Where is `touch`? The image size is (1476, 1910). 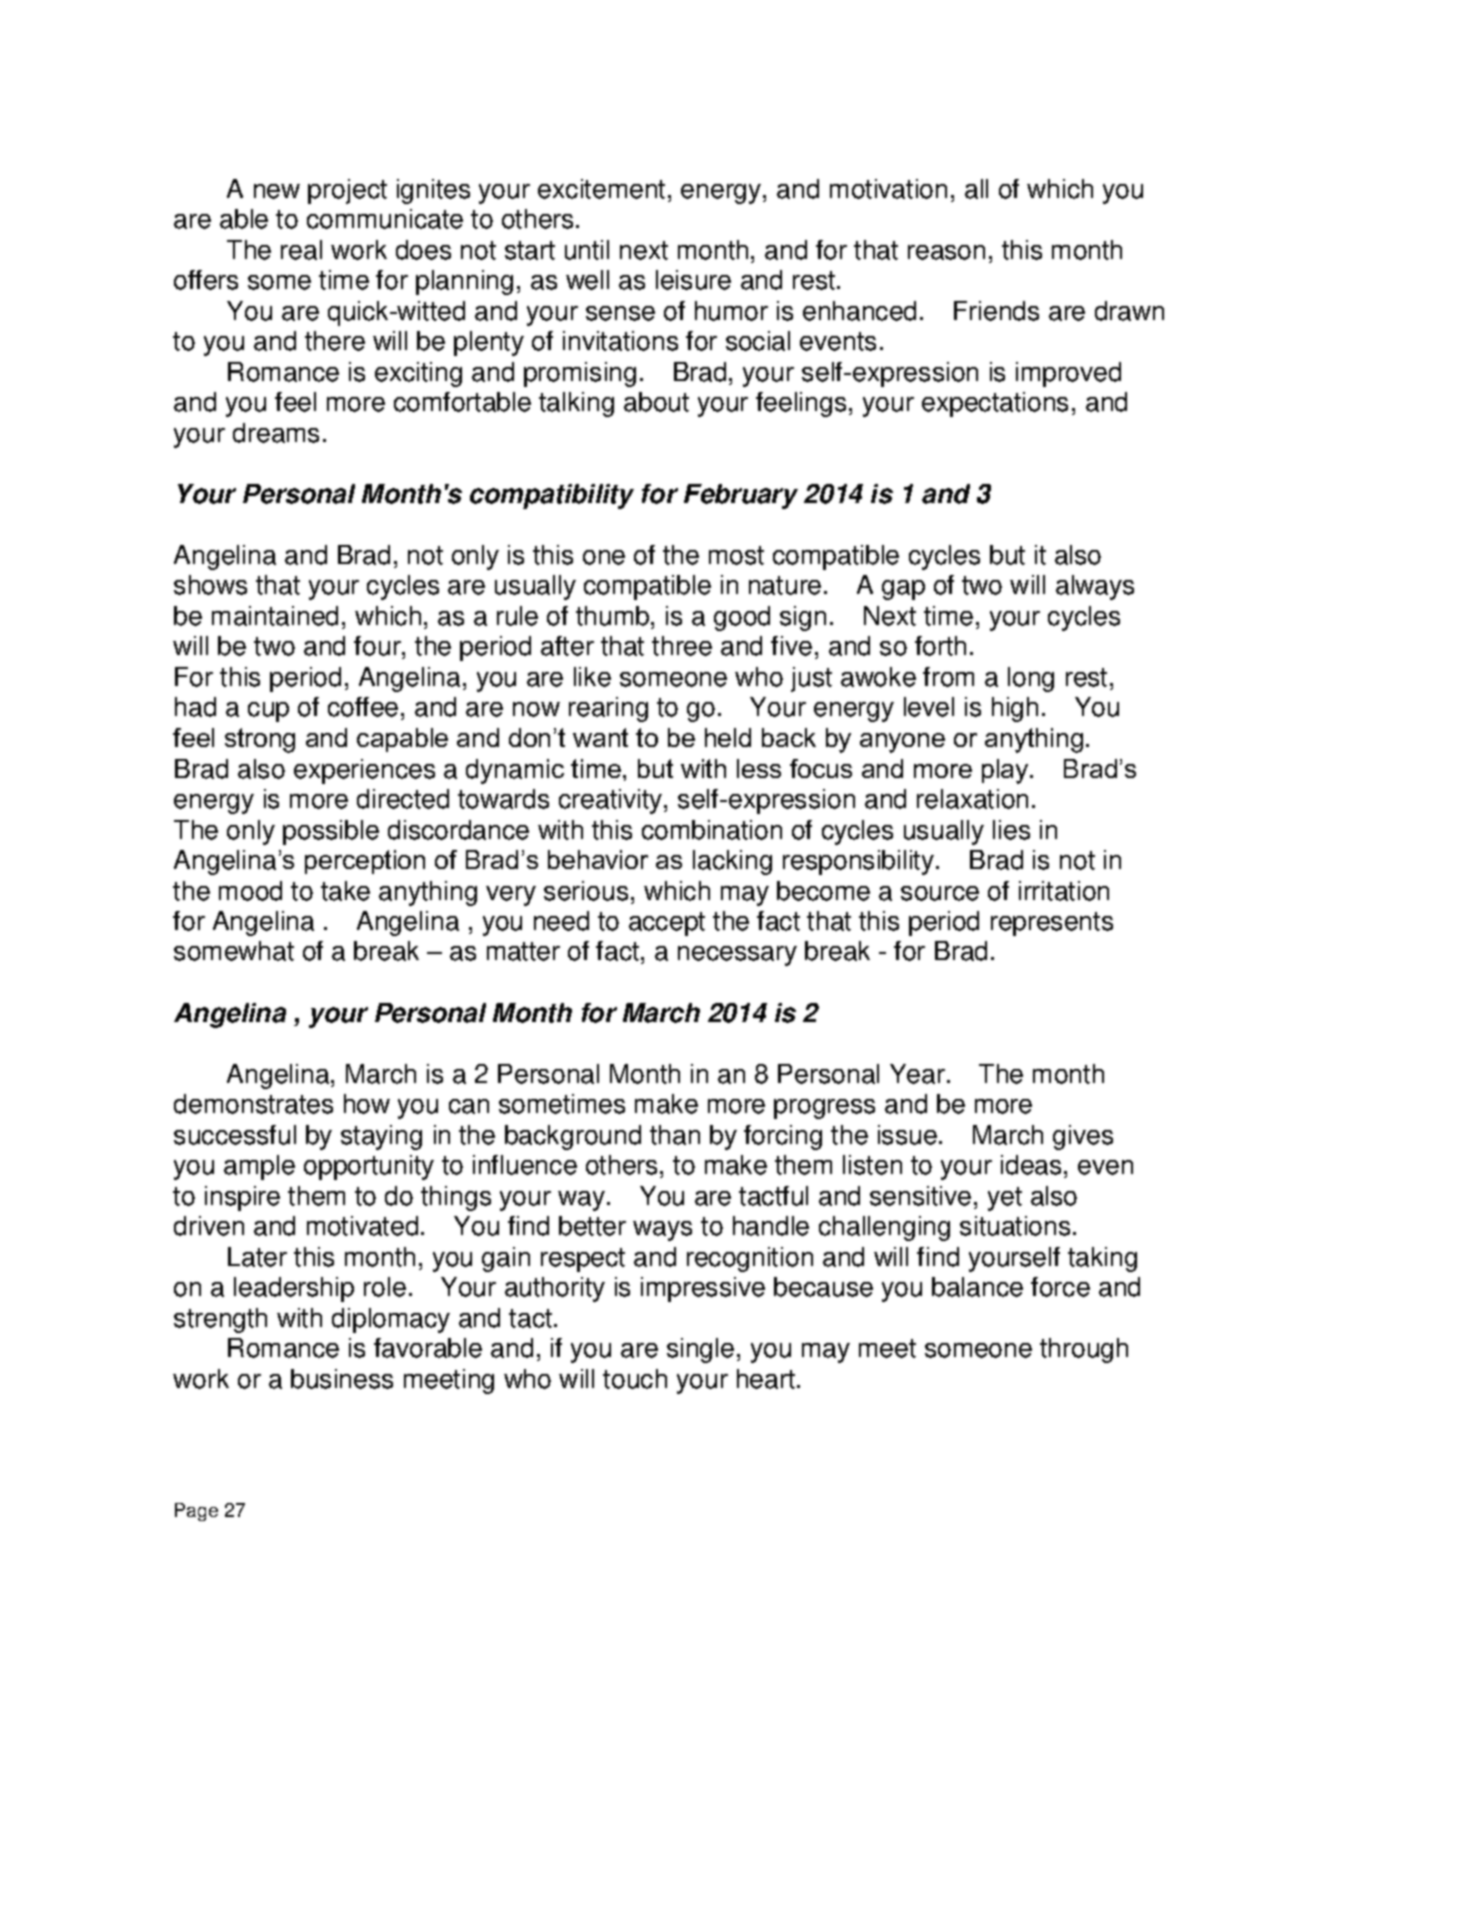 touch is located at coordinates (635, 1379).
